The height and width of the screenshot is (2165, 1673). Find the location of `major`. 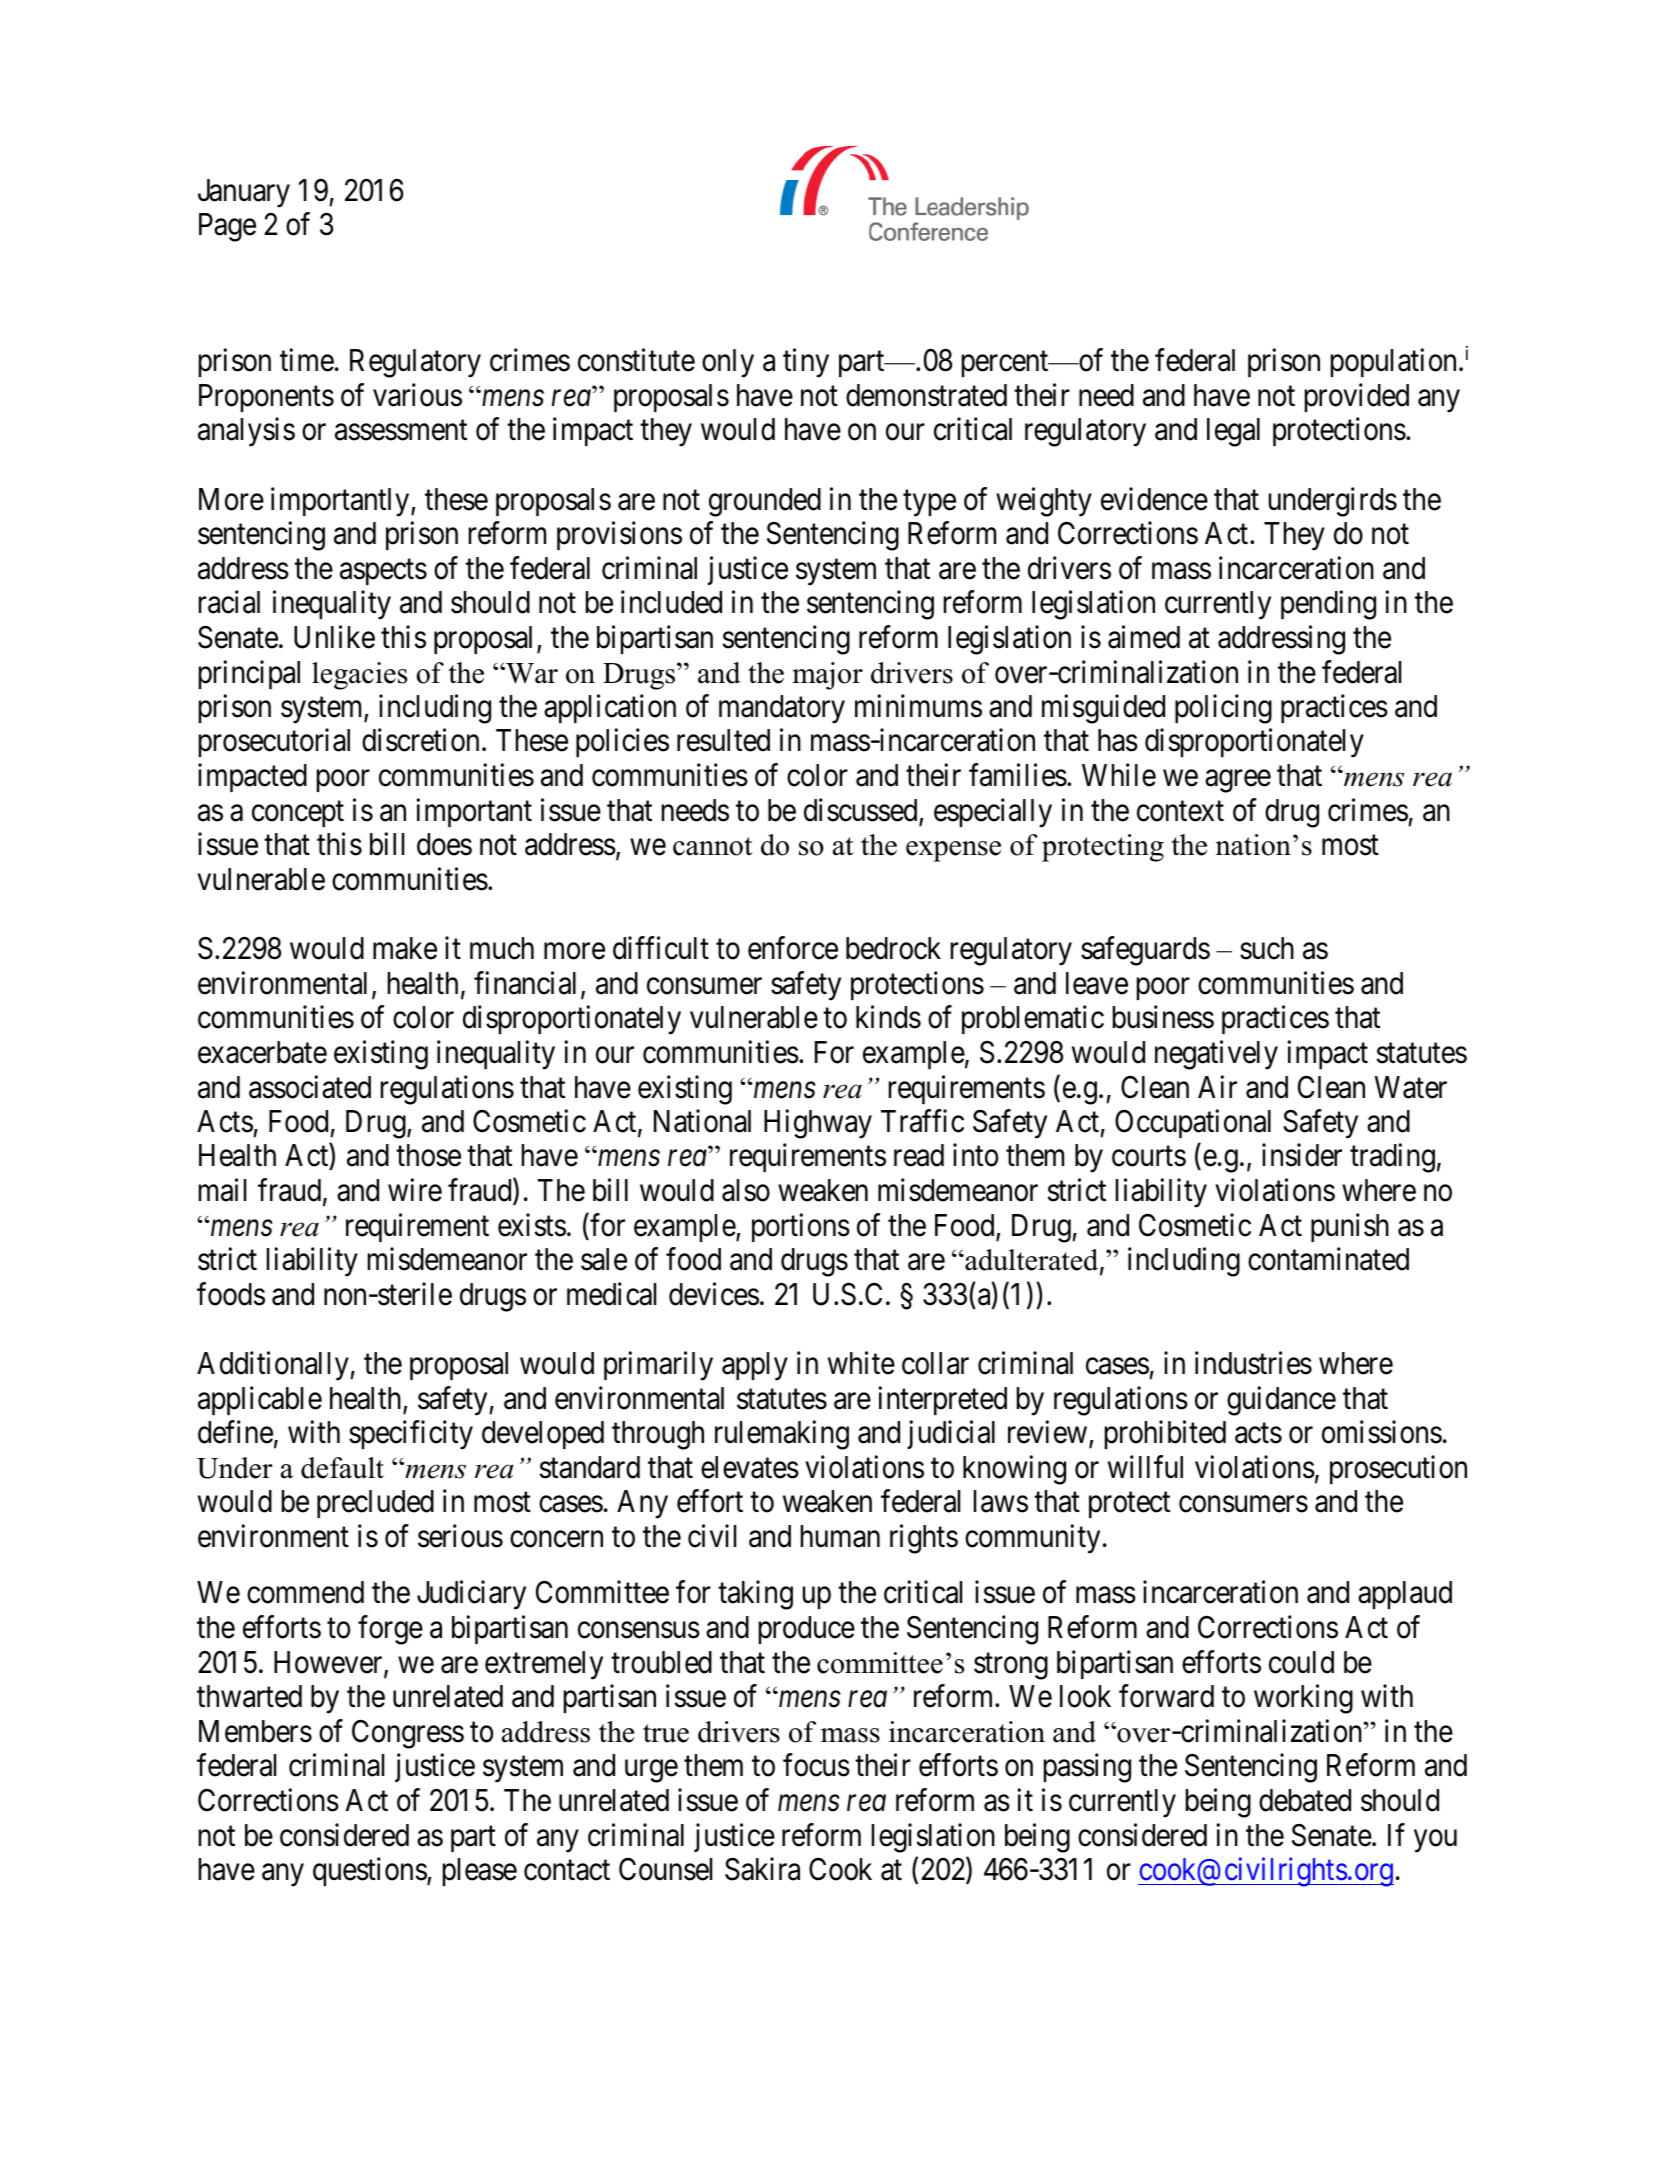

major is located at coordinates (828, 676).
